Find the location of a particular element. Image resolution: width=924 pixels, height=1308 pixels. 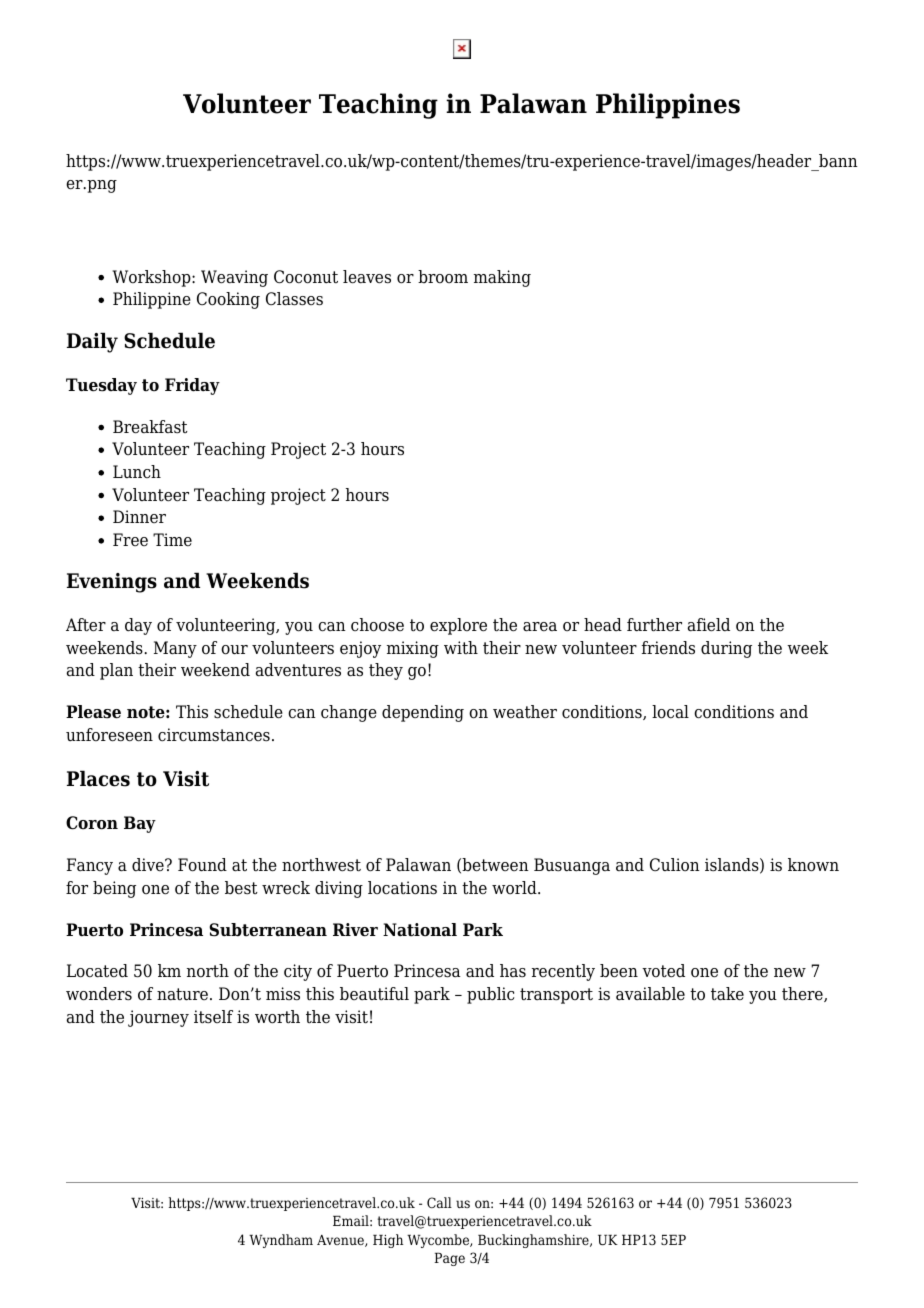

Workshop is located at coordinates (153, 278).
